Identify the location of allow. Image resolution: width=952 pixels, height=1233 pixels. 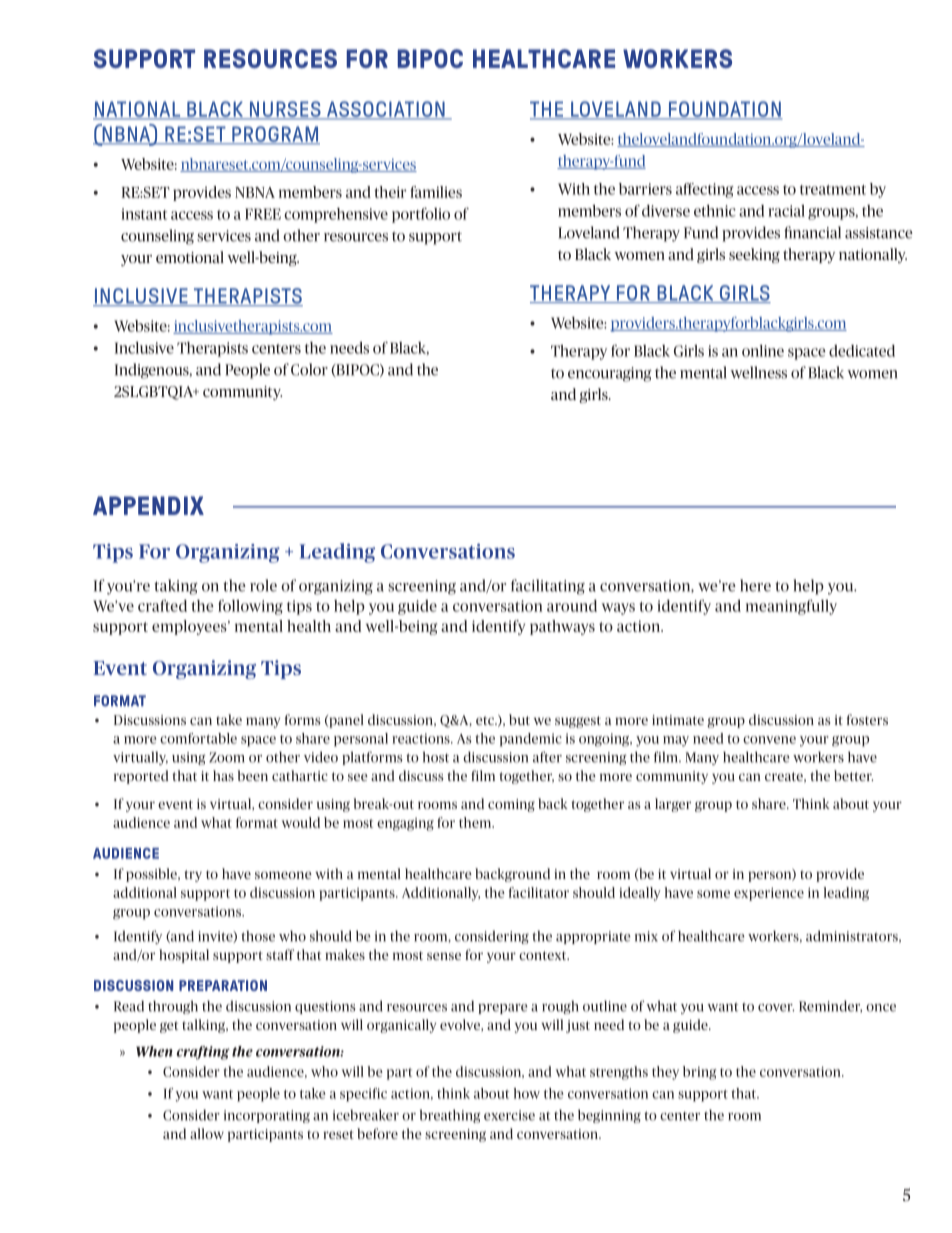
(207, 1133).
